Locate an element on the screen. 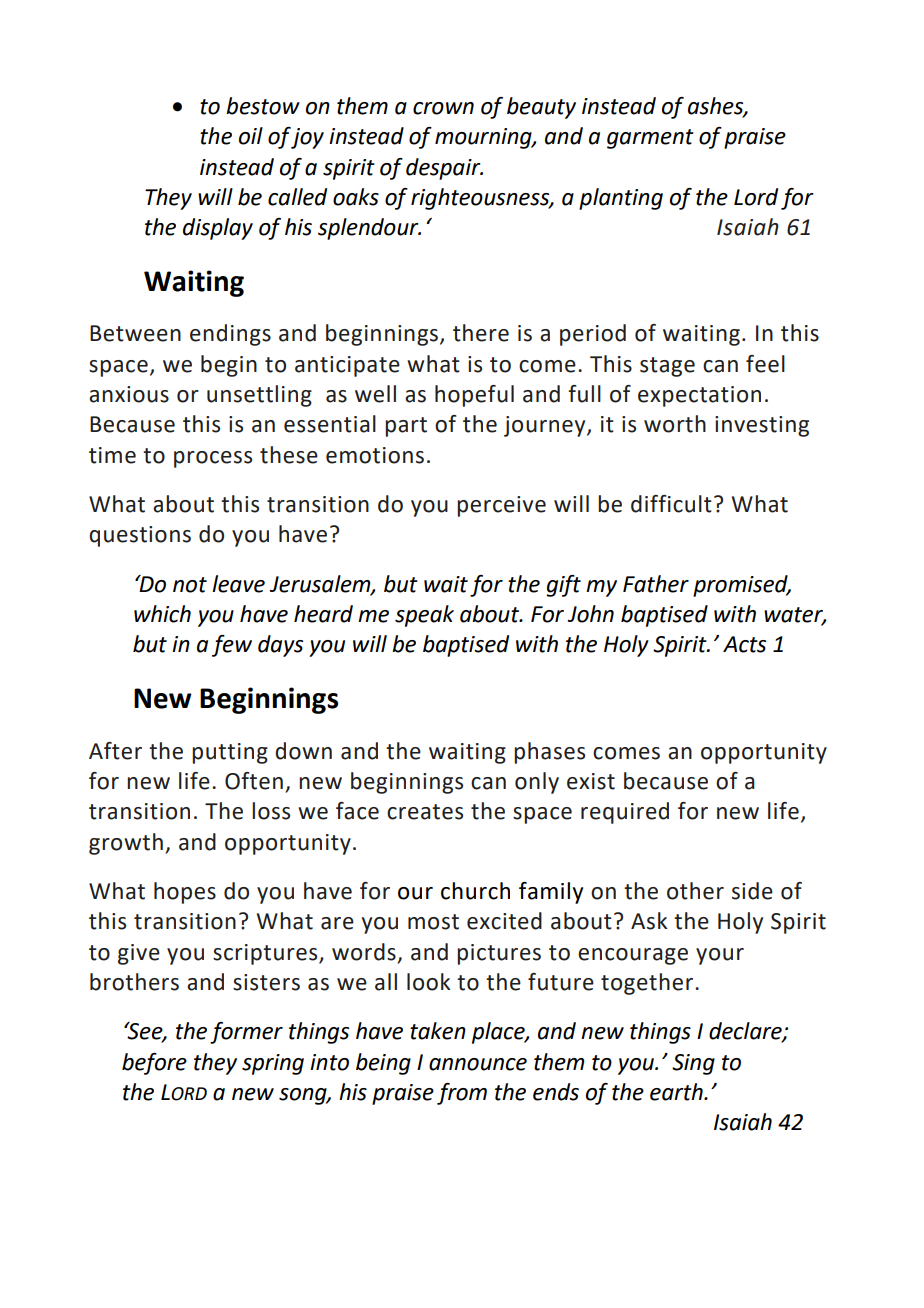  crown is located at coordinates (443, 108).
